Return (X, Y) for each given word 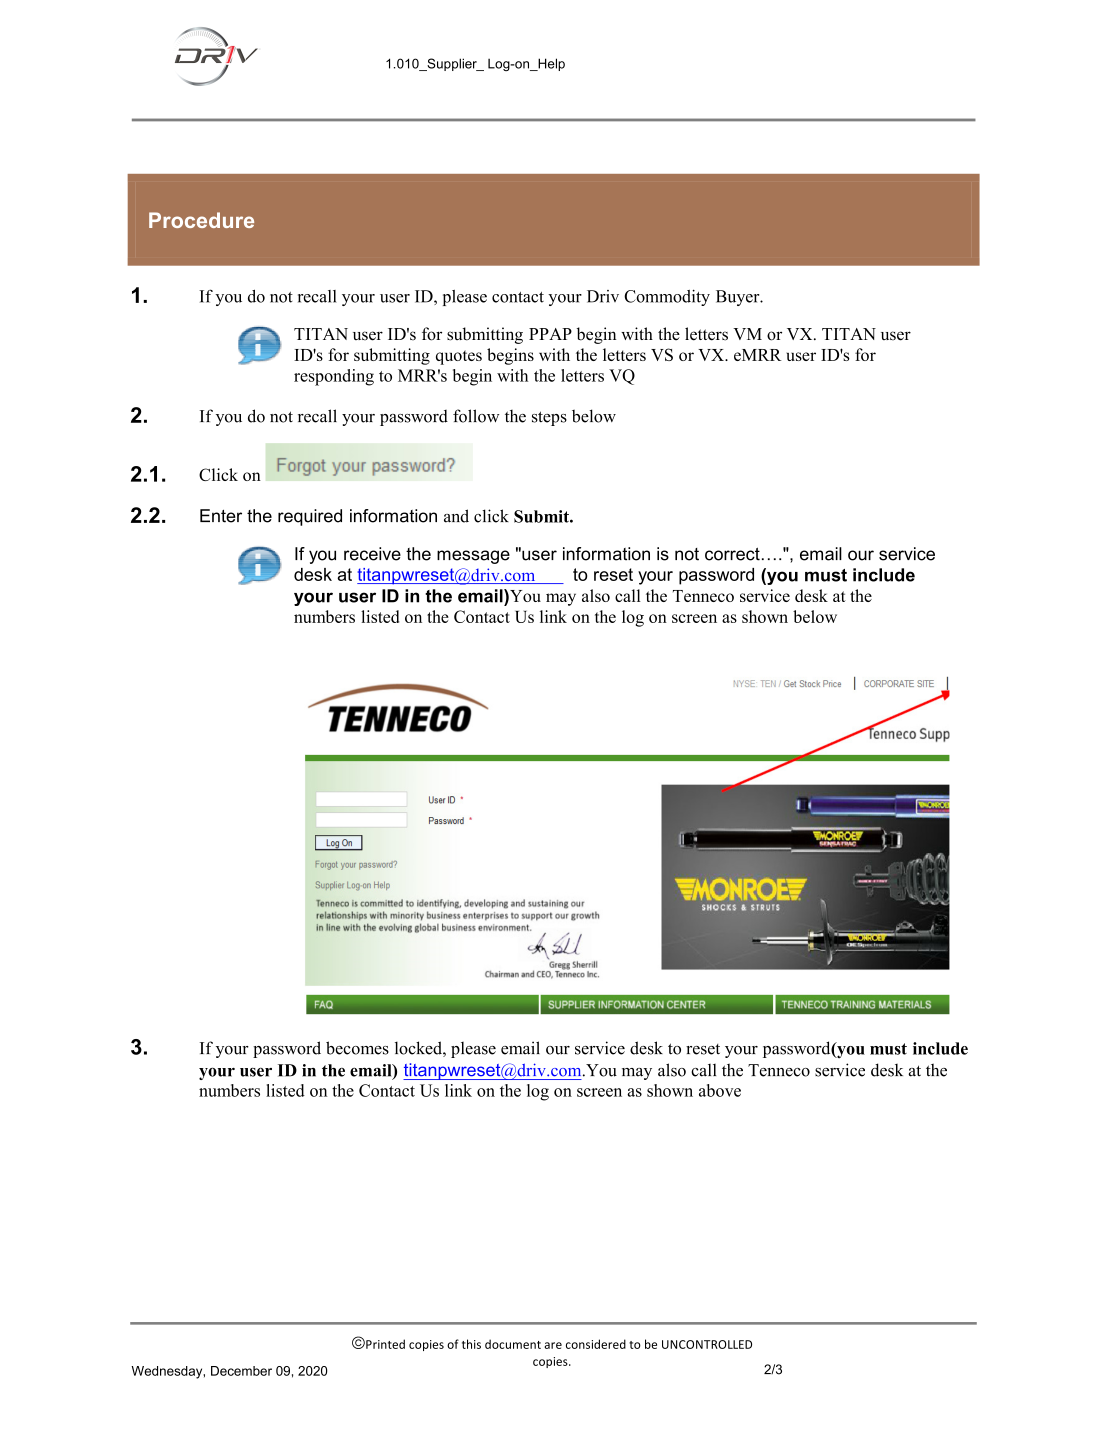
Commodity (667, 297)
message (473, 557)
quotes (459, 357)
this (471, 1344)
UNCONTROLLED (707, 1344)
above (720, 1090)
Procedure (201, 220)
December (241, 1371)
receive (372, 554)
